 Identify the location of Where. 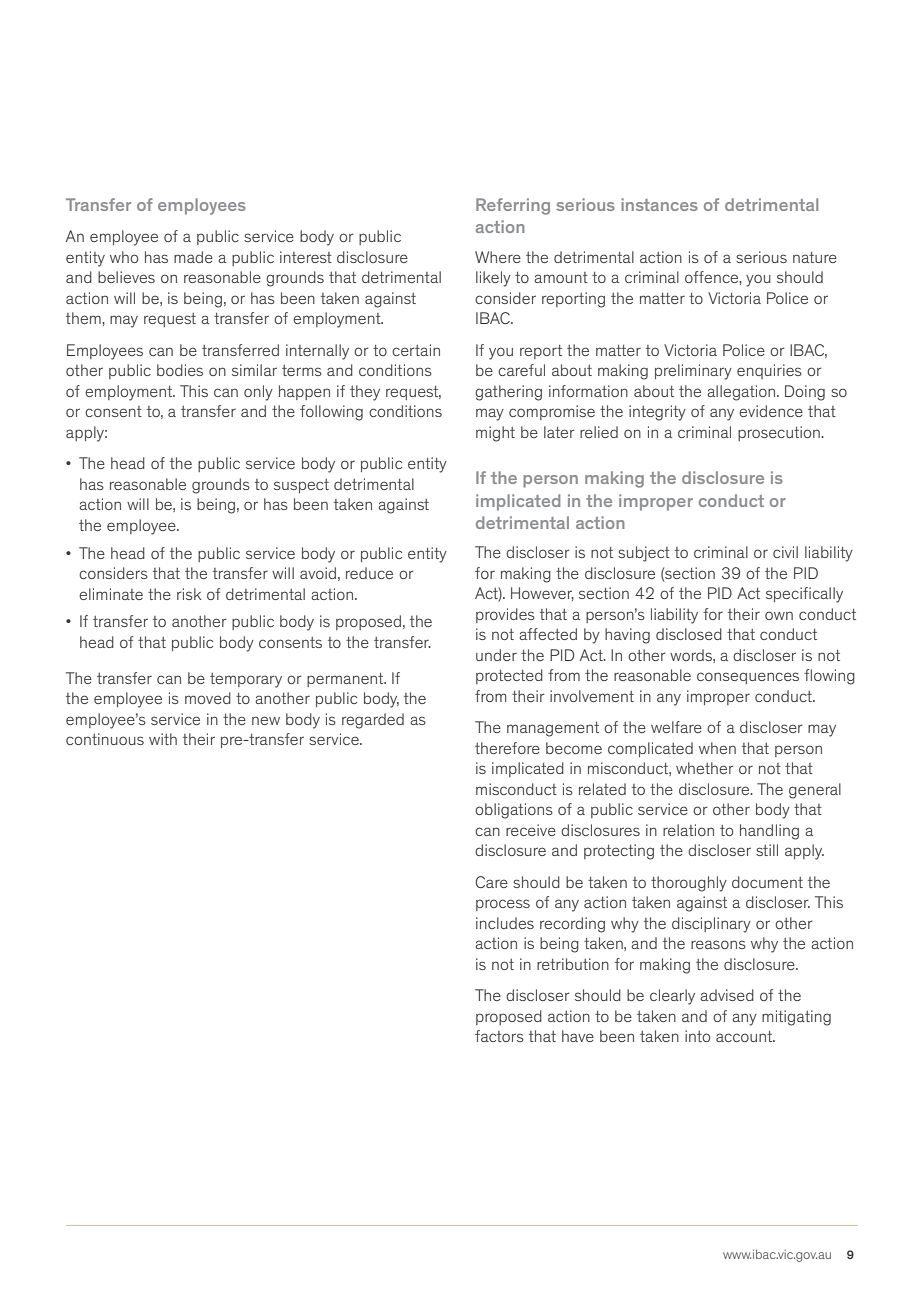
(498, 257).
